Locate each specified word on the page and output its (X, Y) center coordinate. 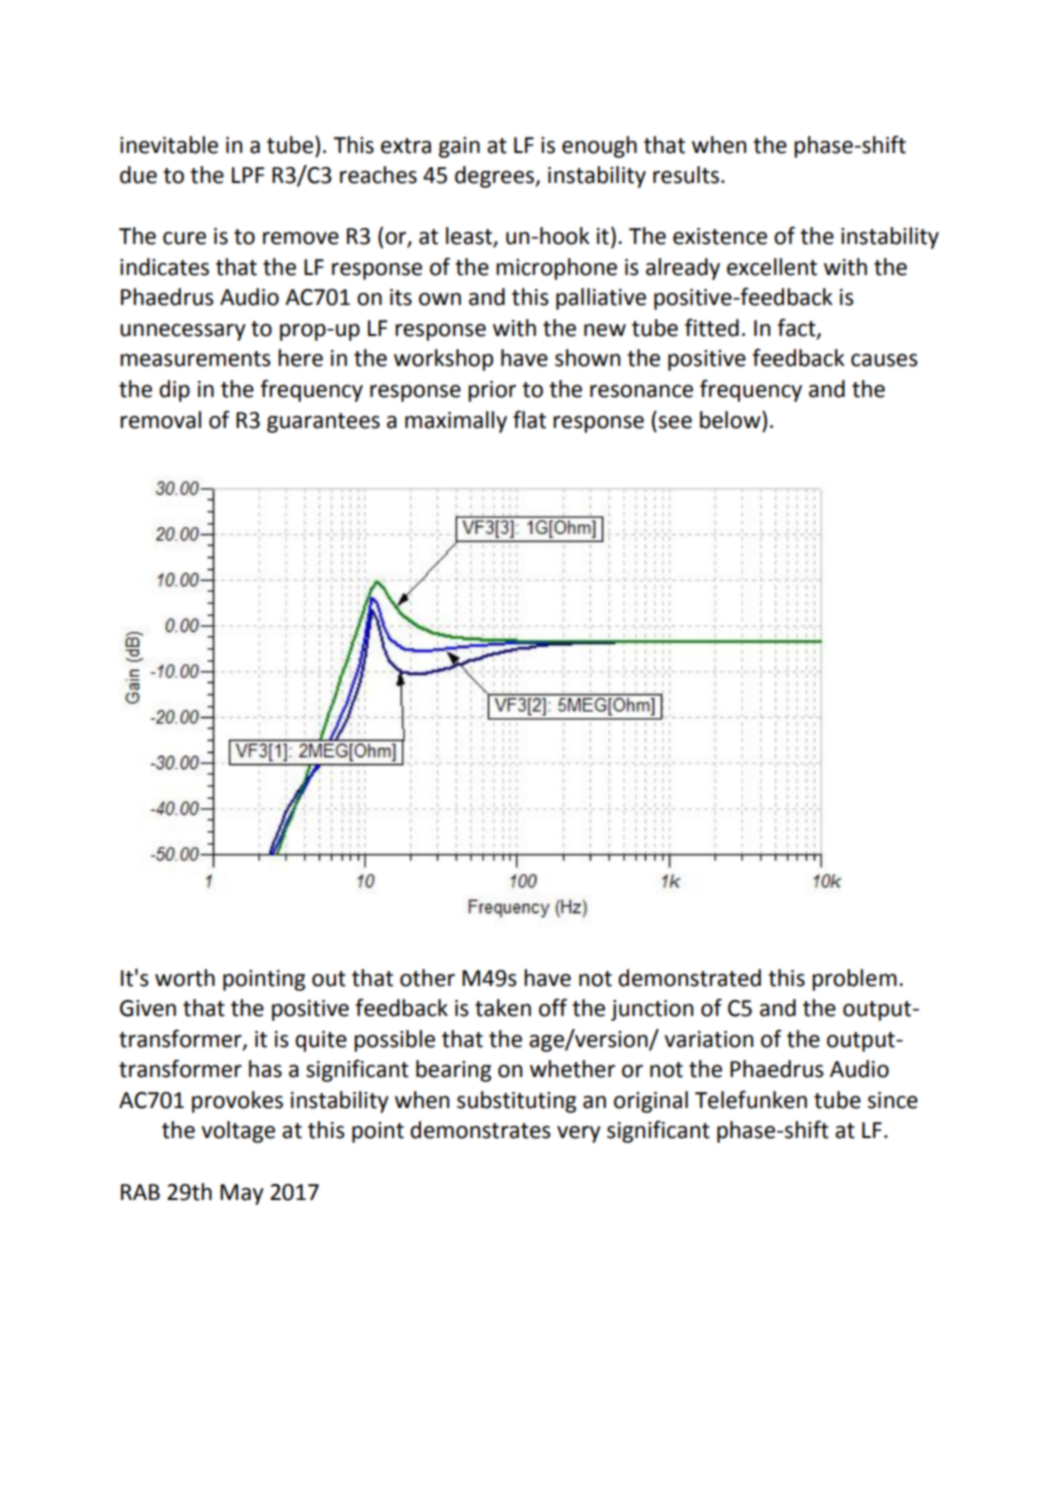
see (675, 422)
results (686, 175)
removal (160, 420)
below (731, 420)
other (427, 978)
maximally (456, 422)
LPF (248, 175)
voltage (238, 1132)
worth (185, 978)
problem (854, 980)
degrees (495, 177)
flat (529, 419)
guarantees (323, 423)
